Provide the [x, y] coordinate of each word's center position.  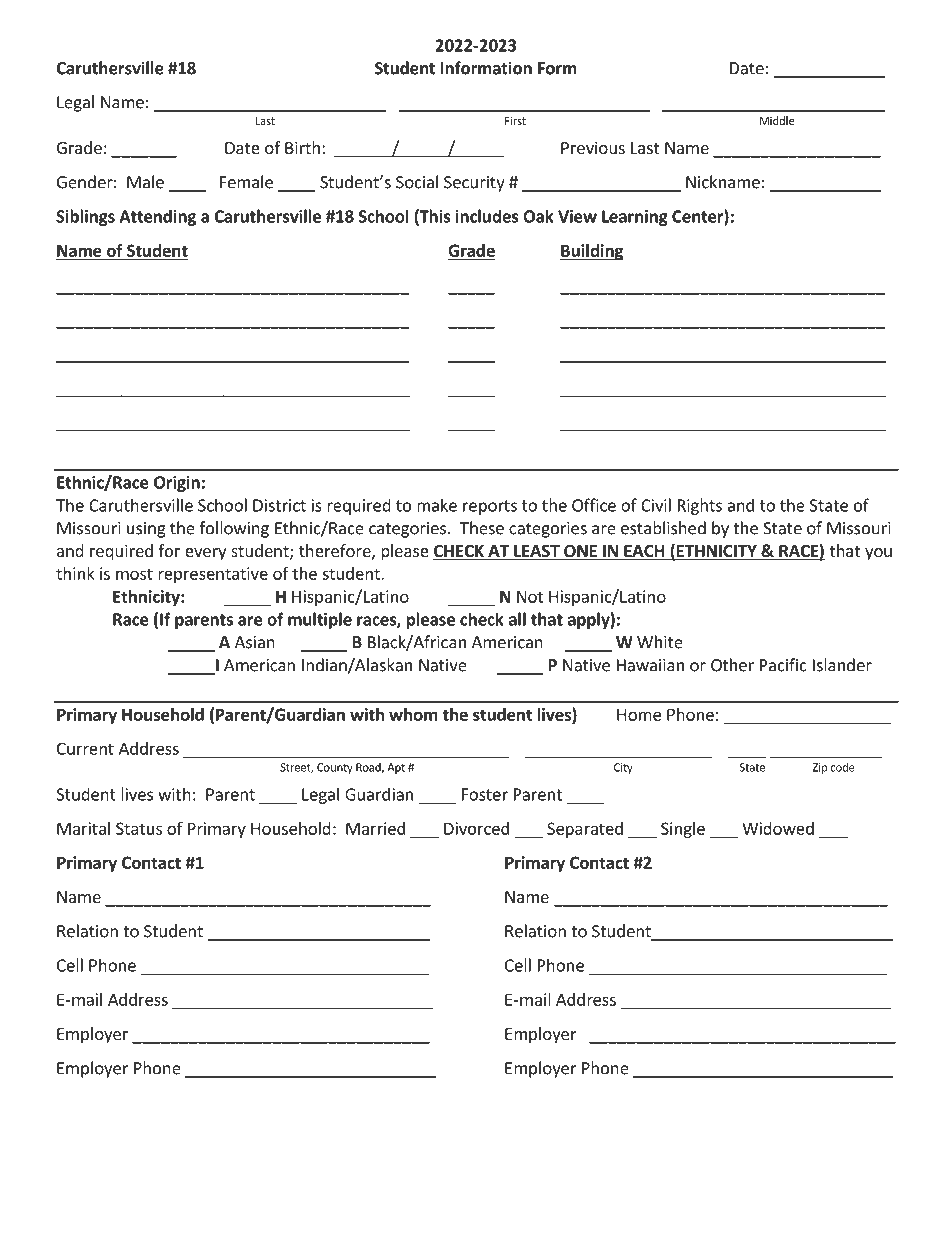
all [517, 619]
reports [490, 507]
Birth [302, 147]
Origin [177, 484]
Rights [700, 506]
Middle [777, 120]
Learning [635, 218]
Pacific [783, 665]
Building [592, 252]
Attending [157, 217]
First [515, 120]
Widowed [778, 828]
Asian [255, 642]
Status [139, 828]
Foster [485, 794]
